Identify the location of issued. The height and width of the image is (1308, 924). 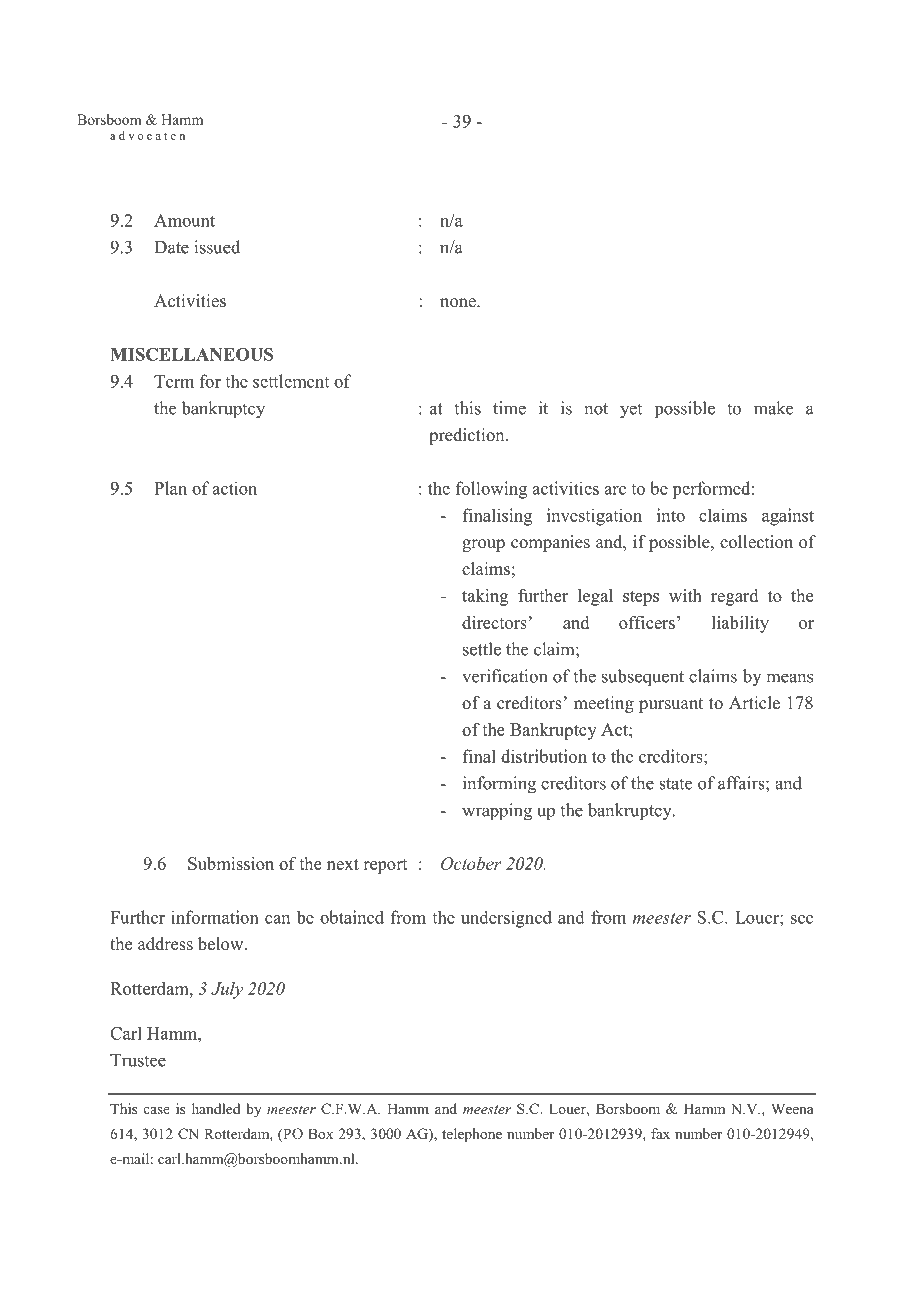
(217, 247).
